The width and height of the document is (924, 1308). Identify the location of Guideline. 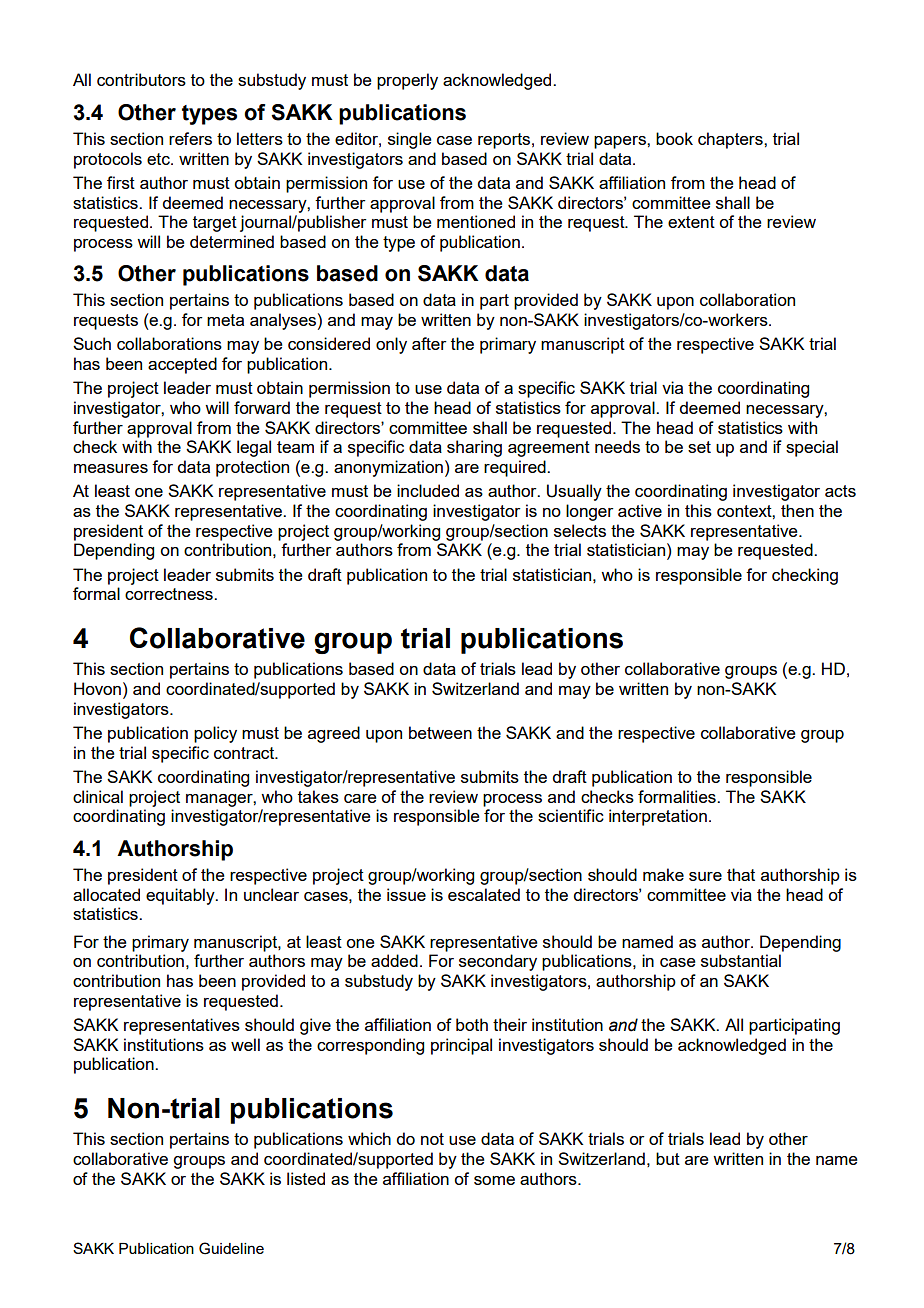
(231, 1248).
